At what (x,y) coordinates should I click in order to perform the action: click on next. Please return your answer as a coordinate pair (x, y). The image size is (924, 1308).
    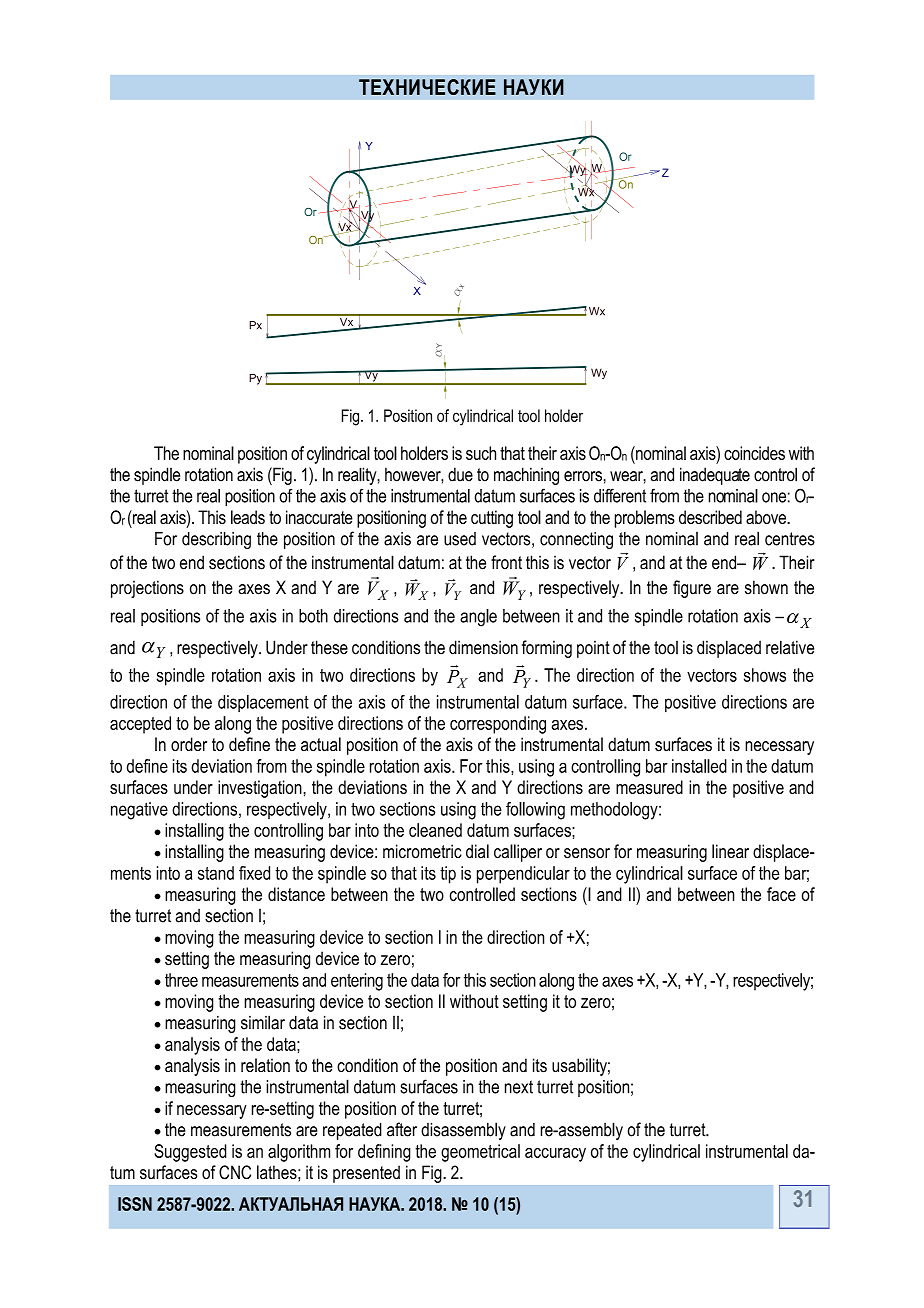
    Looking at the image, I should click on (519, 1087).
